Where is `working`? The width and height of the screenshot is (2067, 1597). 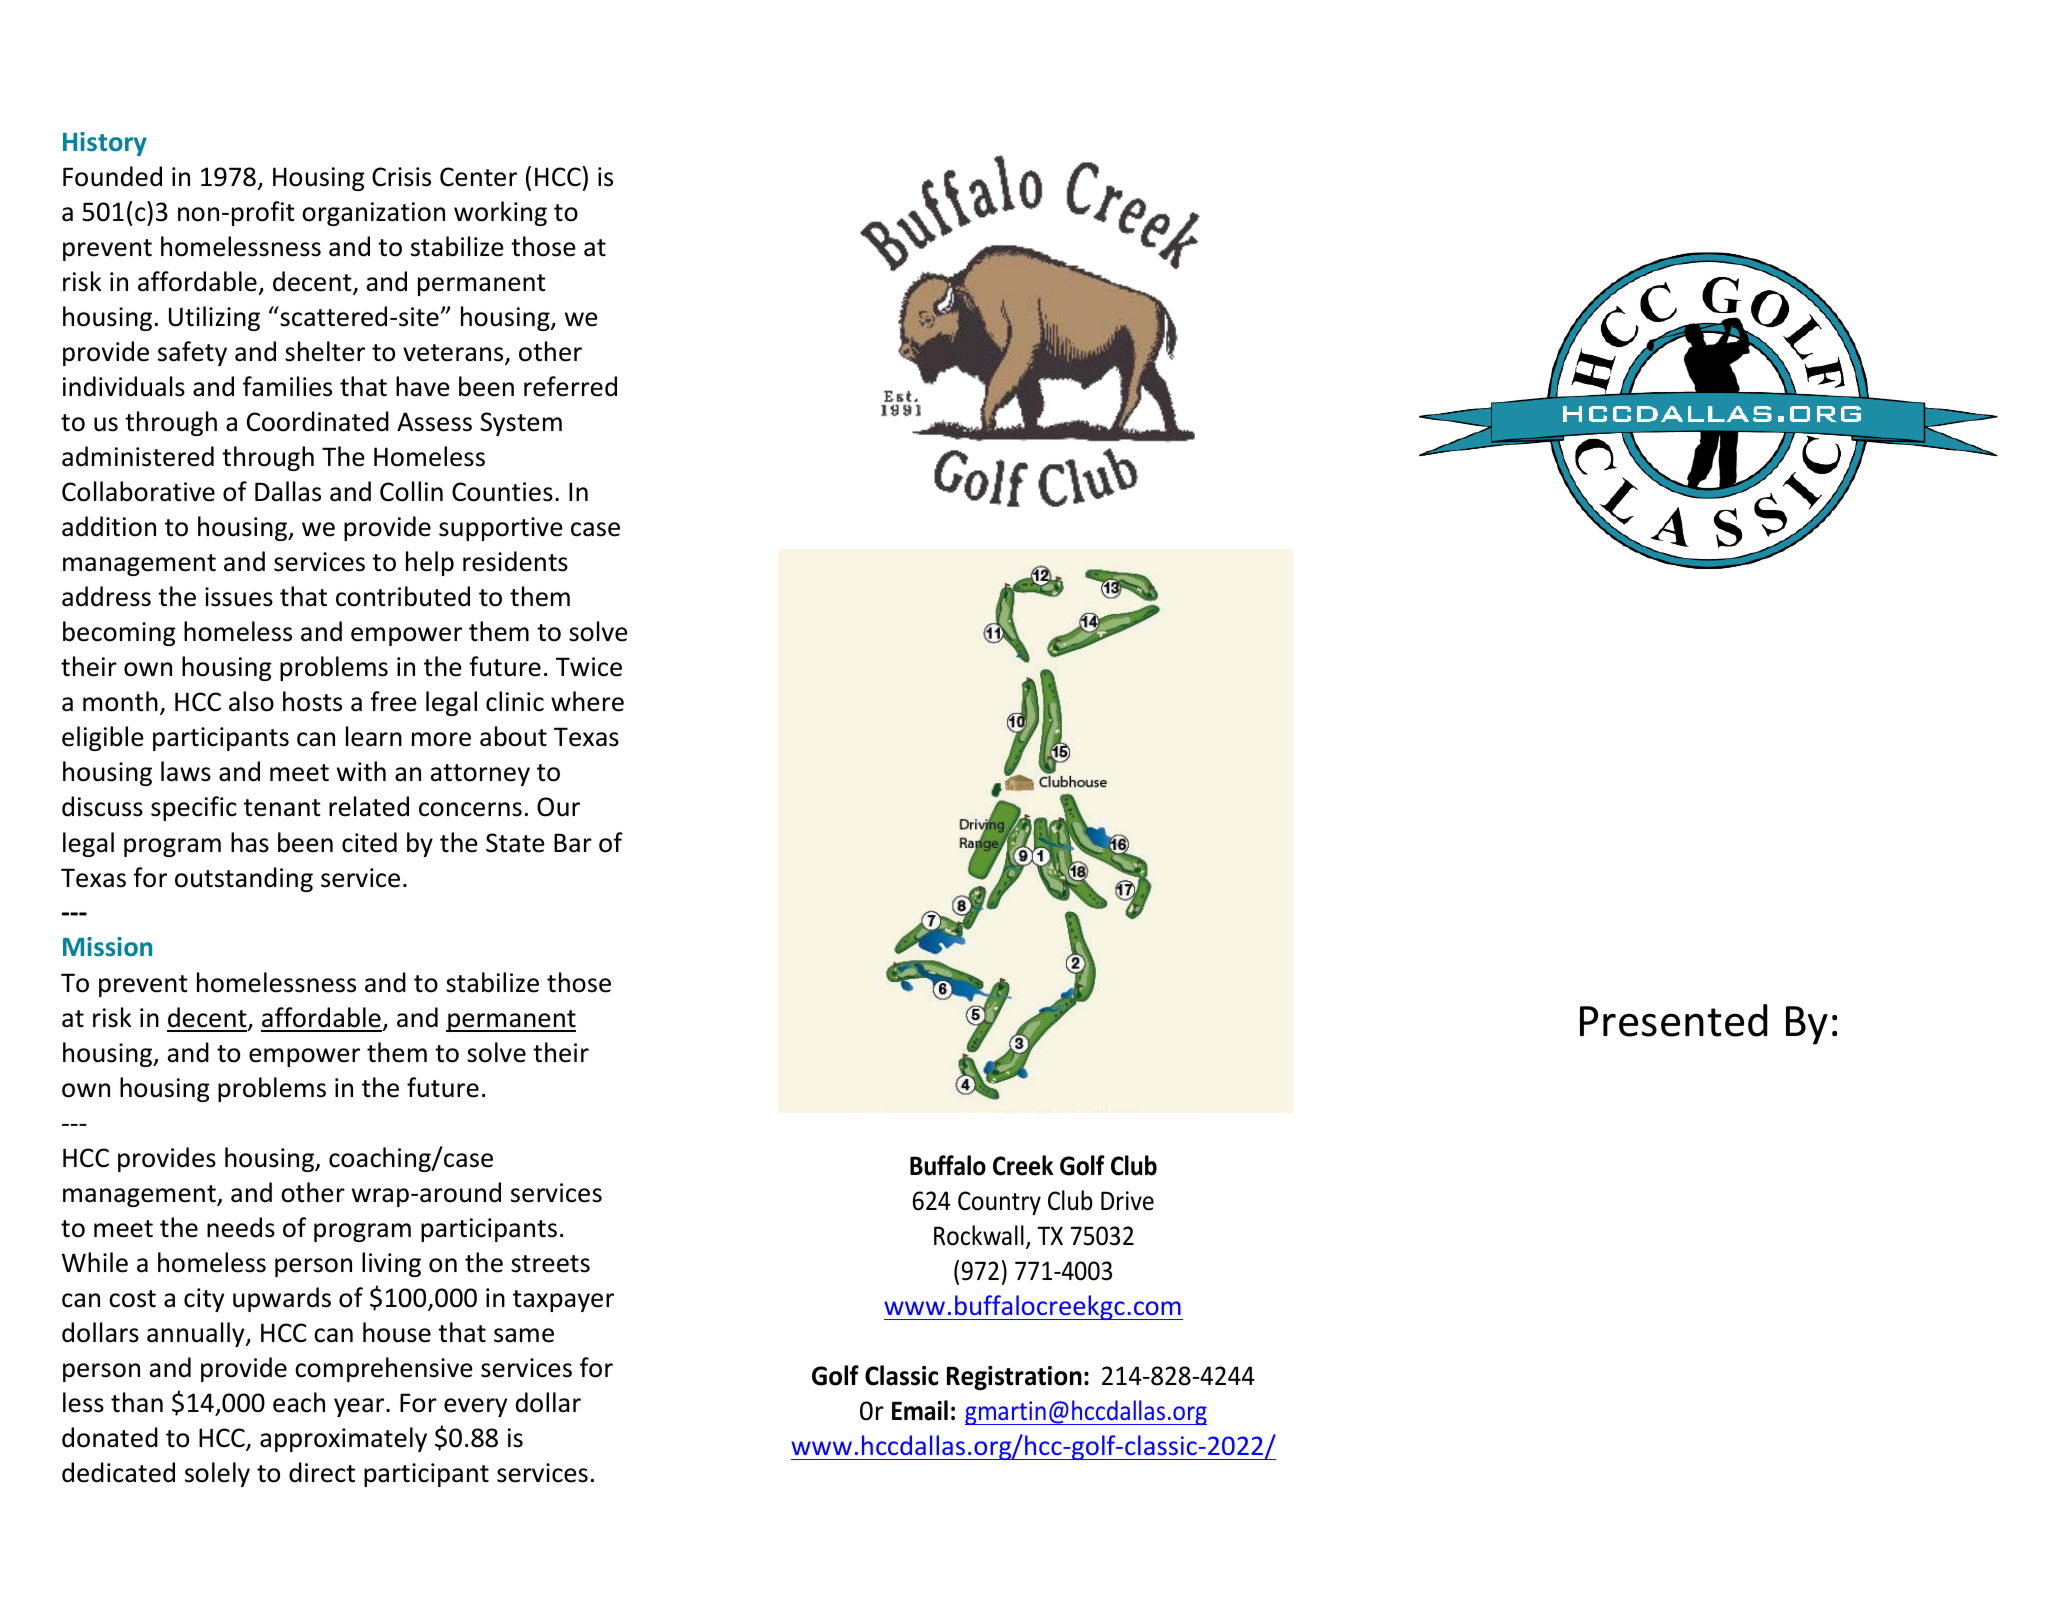 working is located at coordinates (500, 213).
